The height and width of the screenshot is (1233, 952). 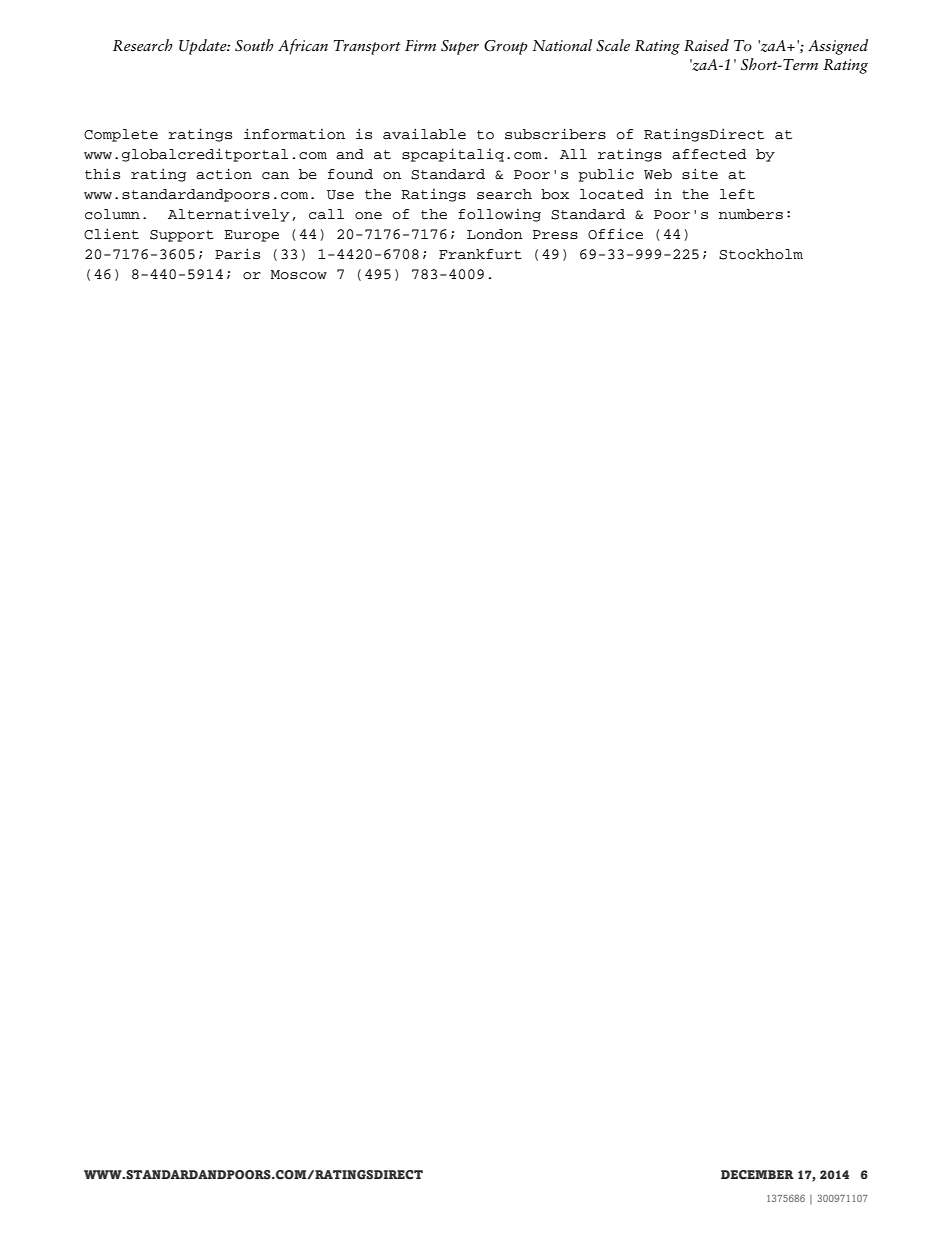 What do you see at coordinates (706, 45) in the screenshot?
I see `Raised` at bounding box center [706, 45].
